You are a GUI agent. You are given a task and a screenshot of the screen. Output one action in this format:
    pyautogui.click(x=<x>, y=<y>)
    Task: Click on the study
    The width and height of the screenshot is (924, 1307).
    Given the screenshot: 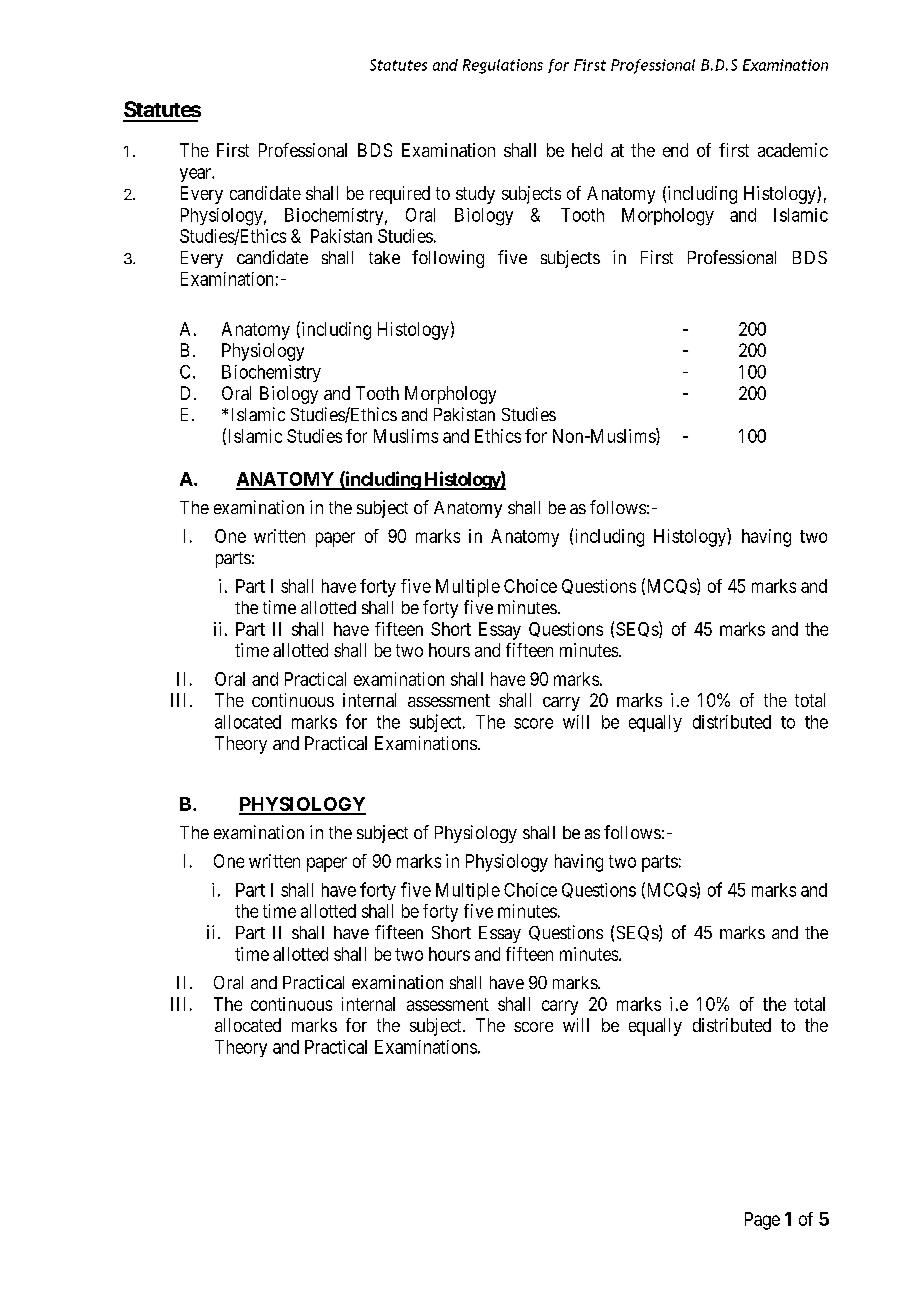 What is the action you would take?
    pyautogui.click(x=475, y=195)
